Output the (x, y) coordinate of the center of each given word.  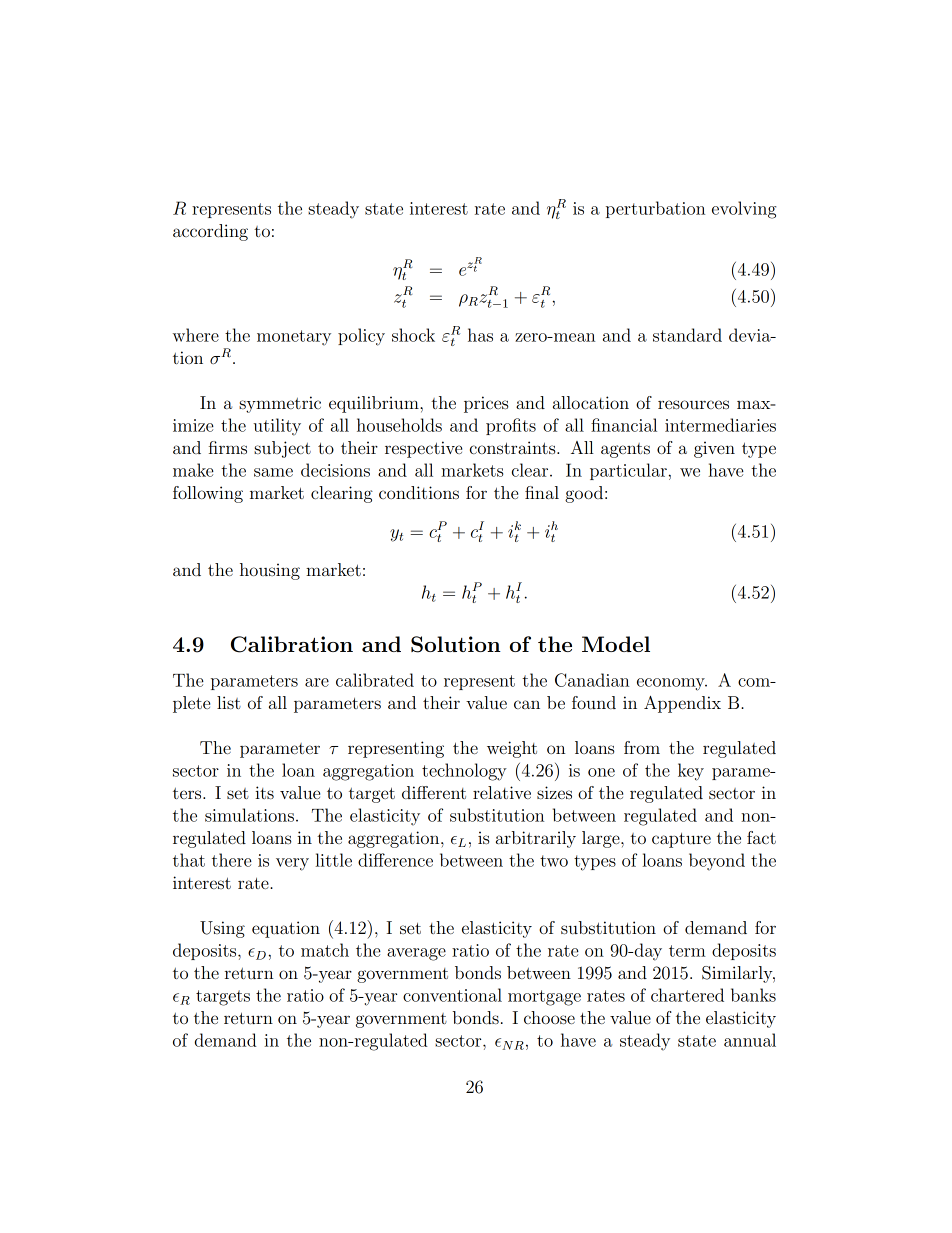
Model (616, 644)
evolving (744, 210)
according (210, 232)
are (317, 682)
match (325, 950)
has (480, 335)
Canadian (592, 680)
